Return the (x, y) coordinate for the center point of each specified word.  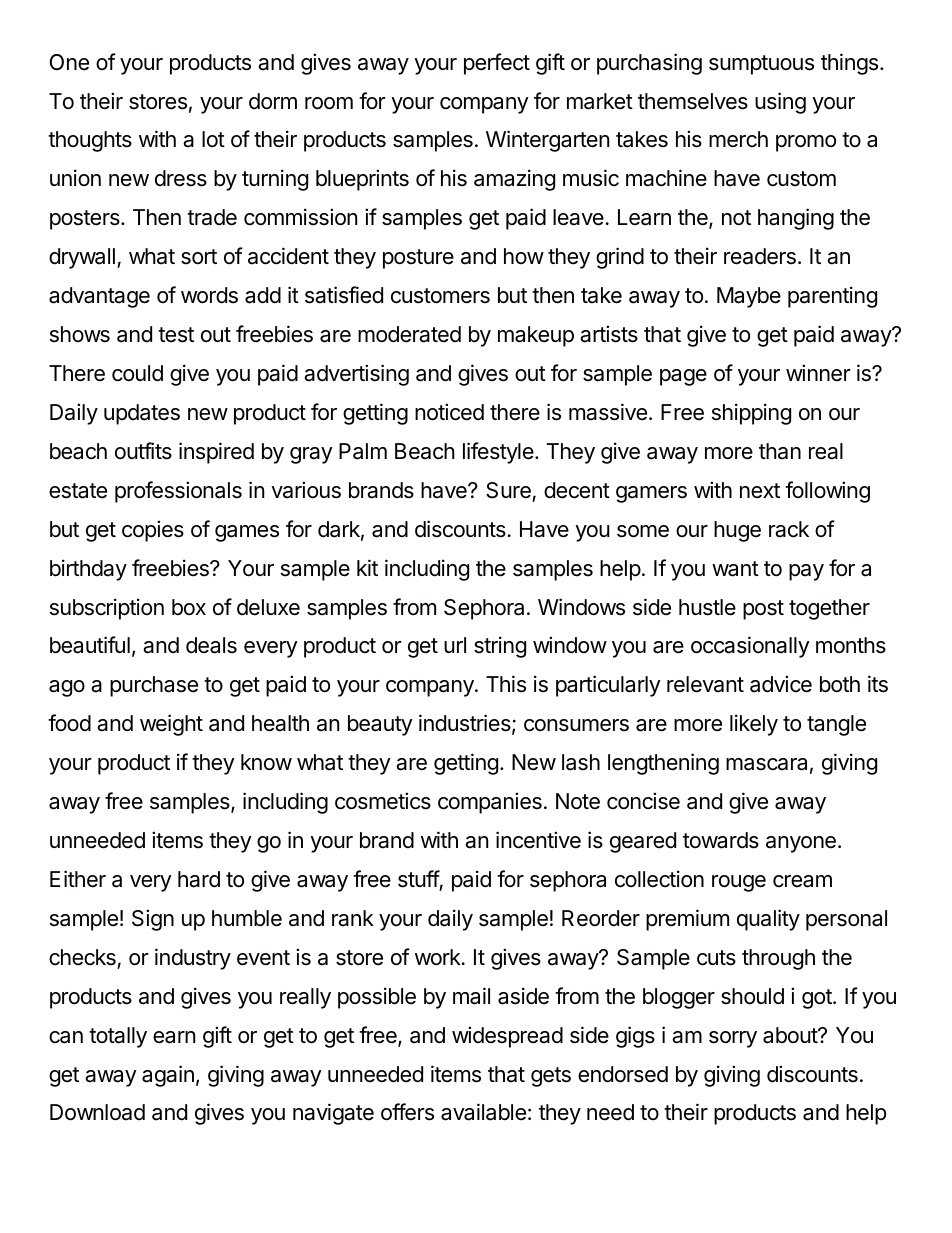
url (455, 645)
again (168, 1076)
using (780, 103)
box (189, 607)
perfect (497, 64)
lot (213, 139)
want (735, 569)
